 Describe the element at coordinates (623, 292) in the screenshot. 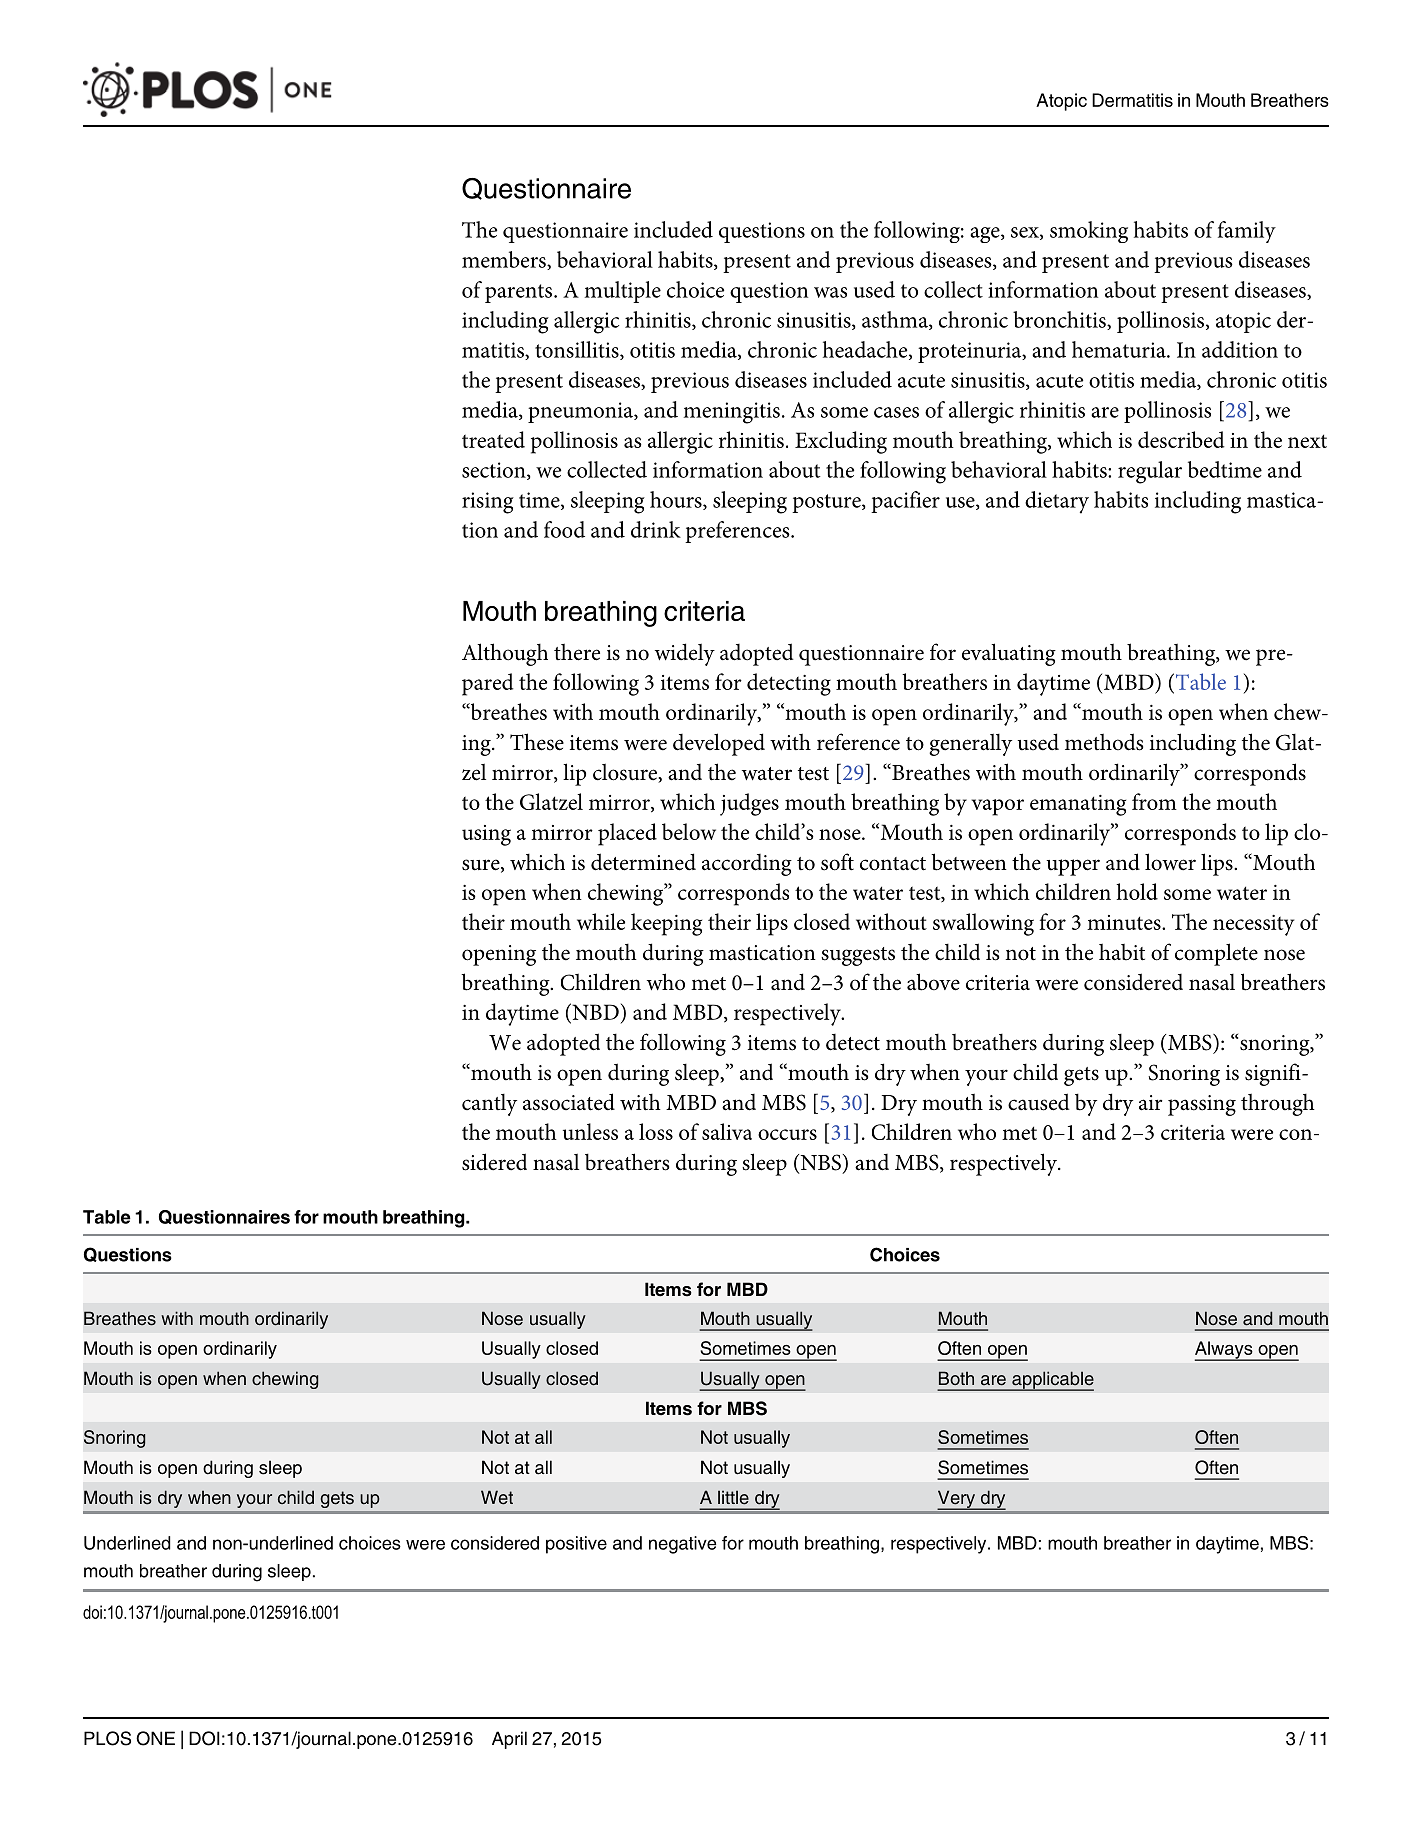

I see `multiple` at that location.
